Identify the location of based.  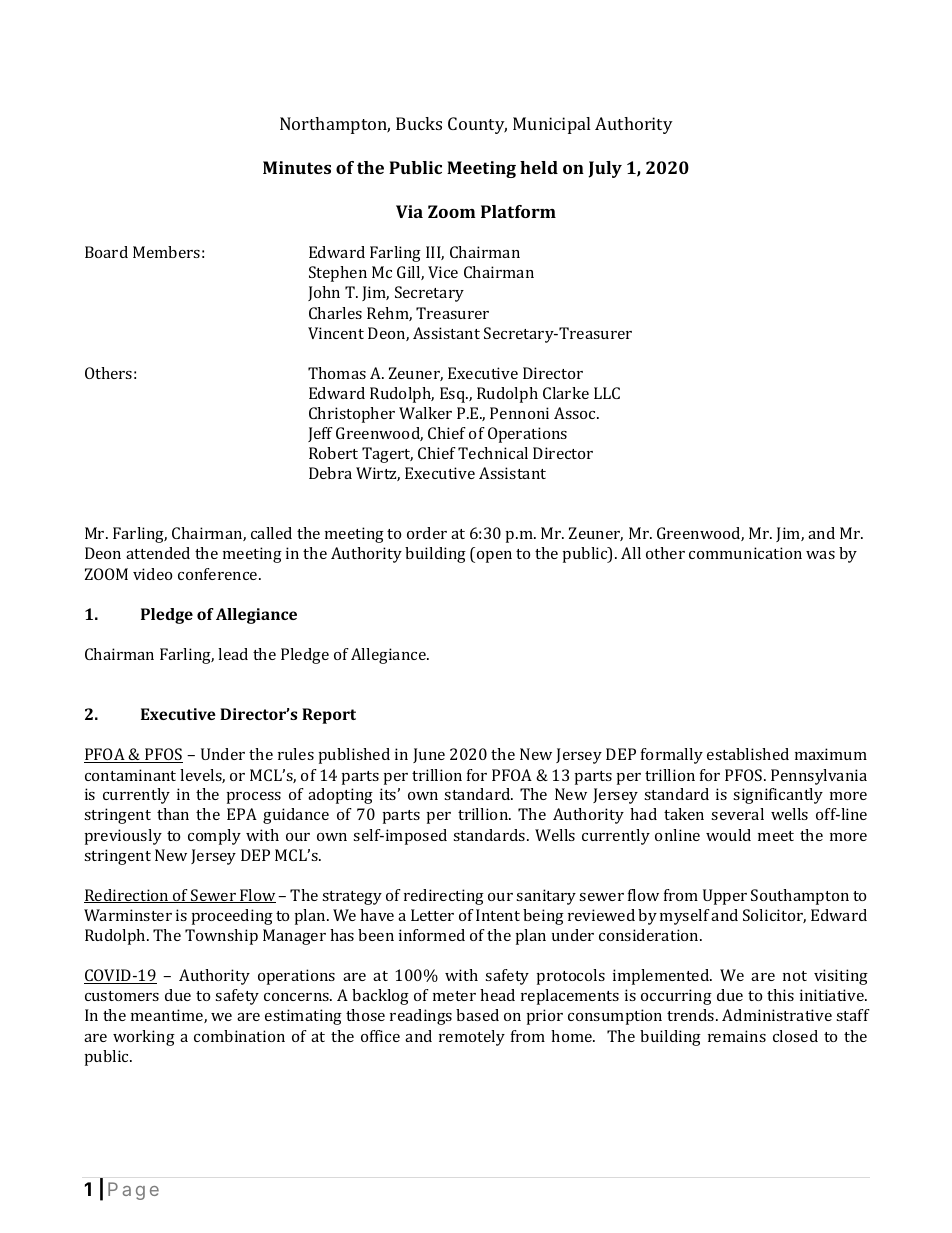
(477, 1015).
